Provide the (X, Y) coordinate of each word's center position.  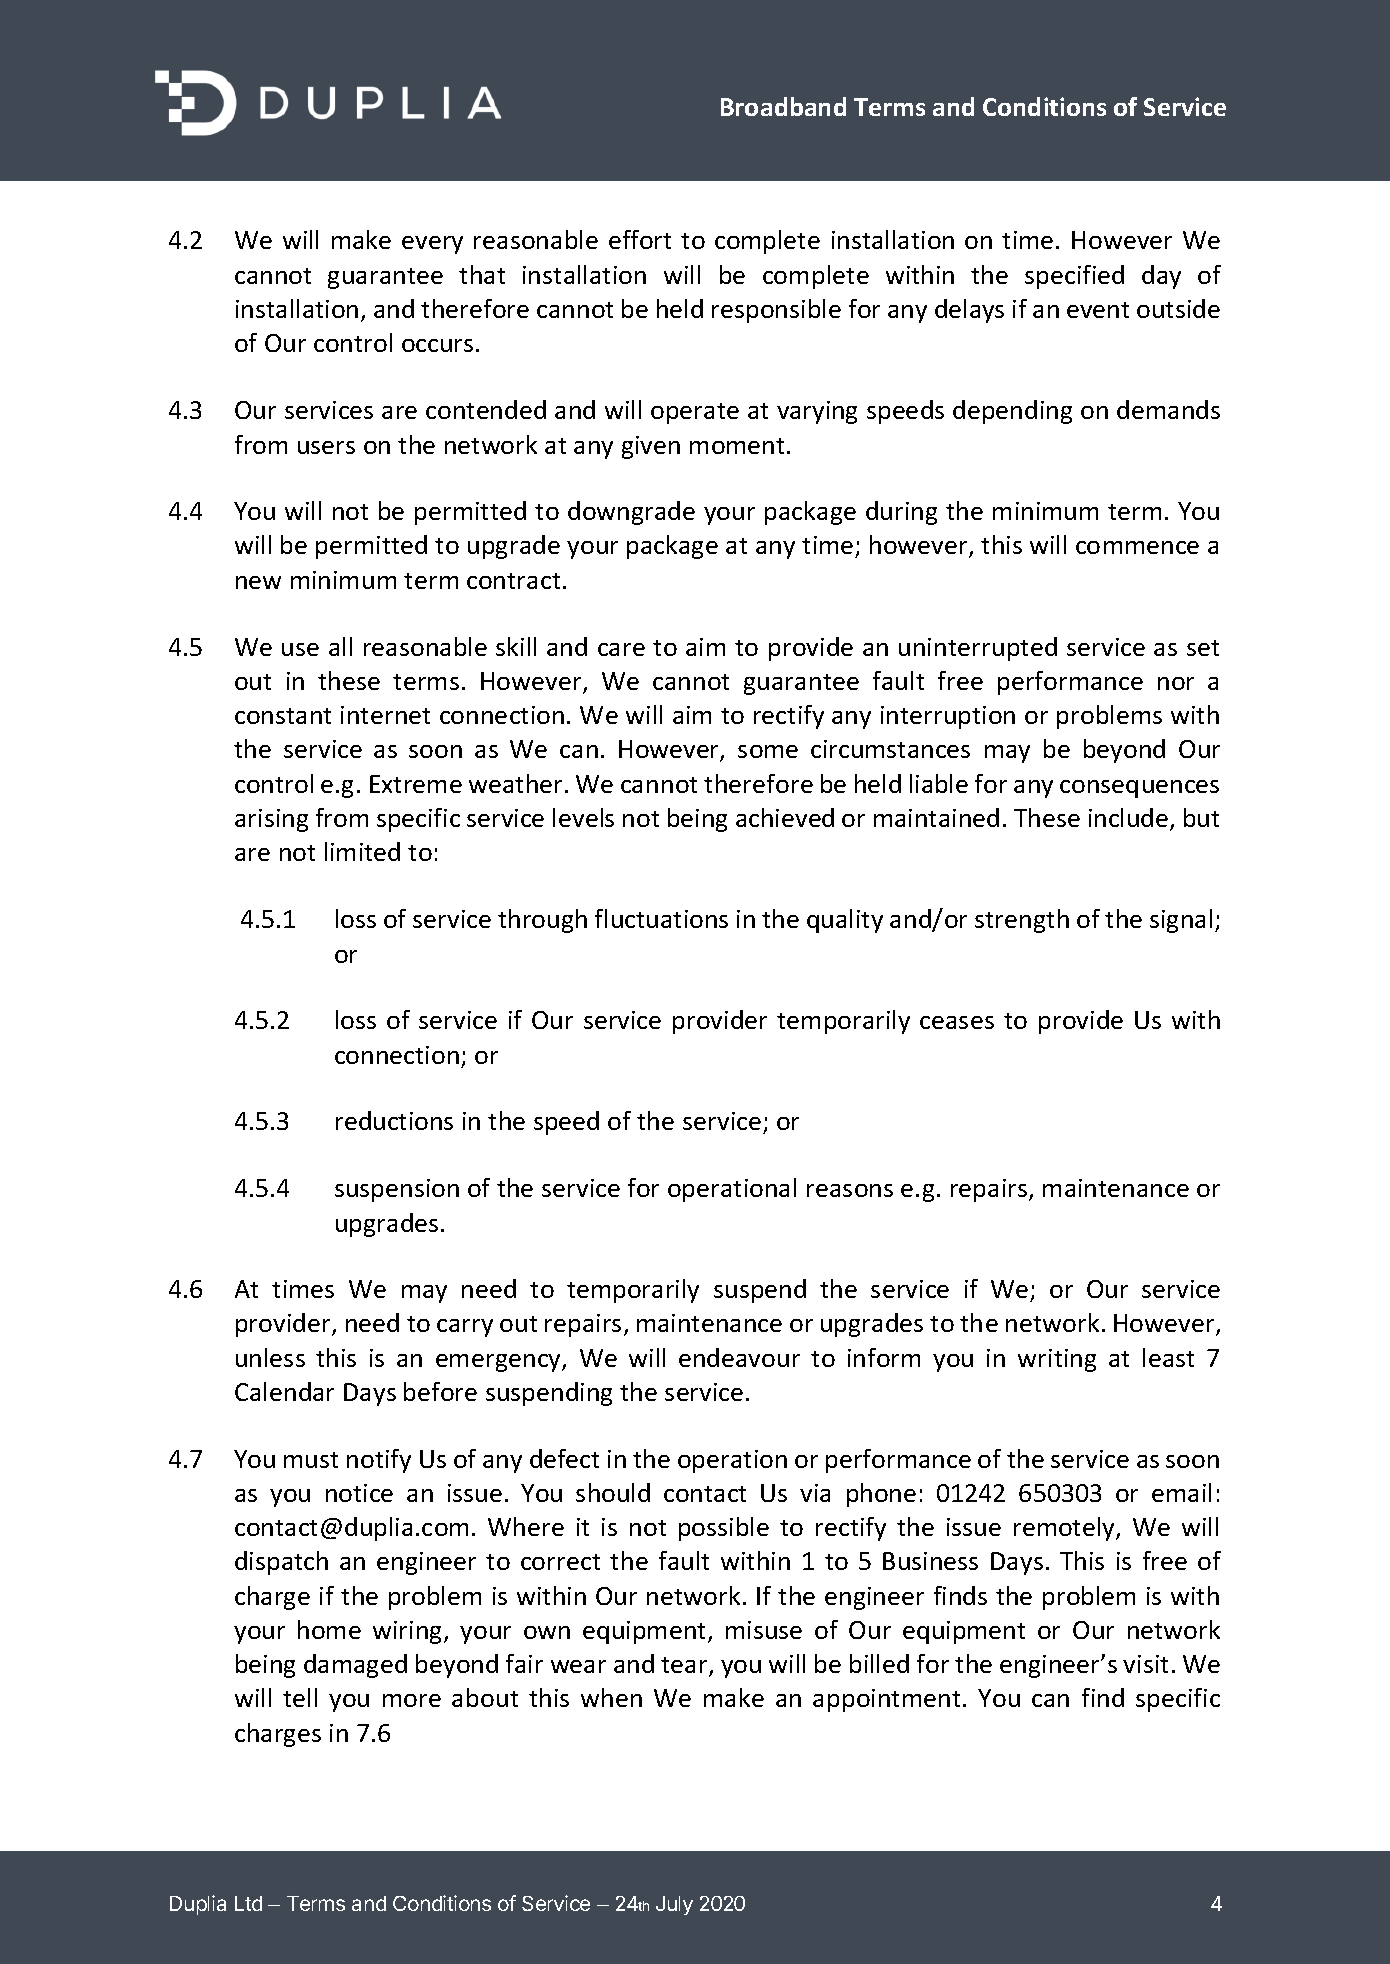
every (432, 245)
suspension (397, 1190)
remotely (1065, 1529)
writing (1057, 1360)
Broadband (783, 106)
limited (362, 851)
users (326, 447)
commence (1137, 547)
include (1130, 819)
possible (724, 1529)
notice (359, 1493)
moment (739, 446)
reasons (850, 1190)
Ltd (248, 1903)
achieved (785, 817)
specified (1074, 277)
